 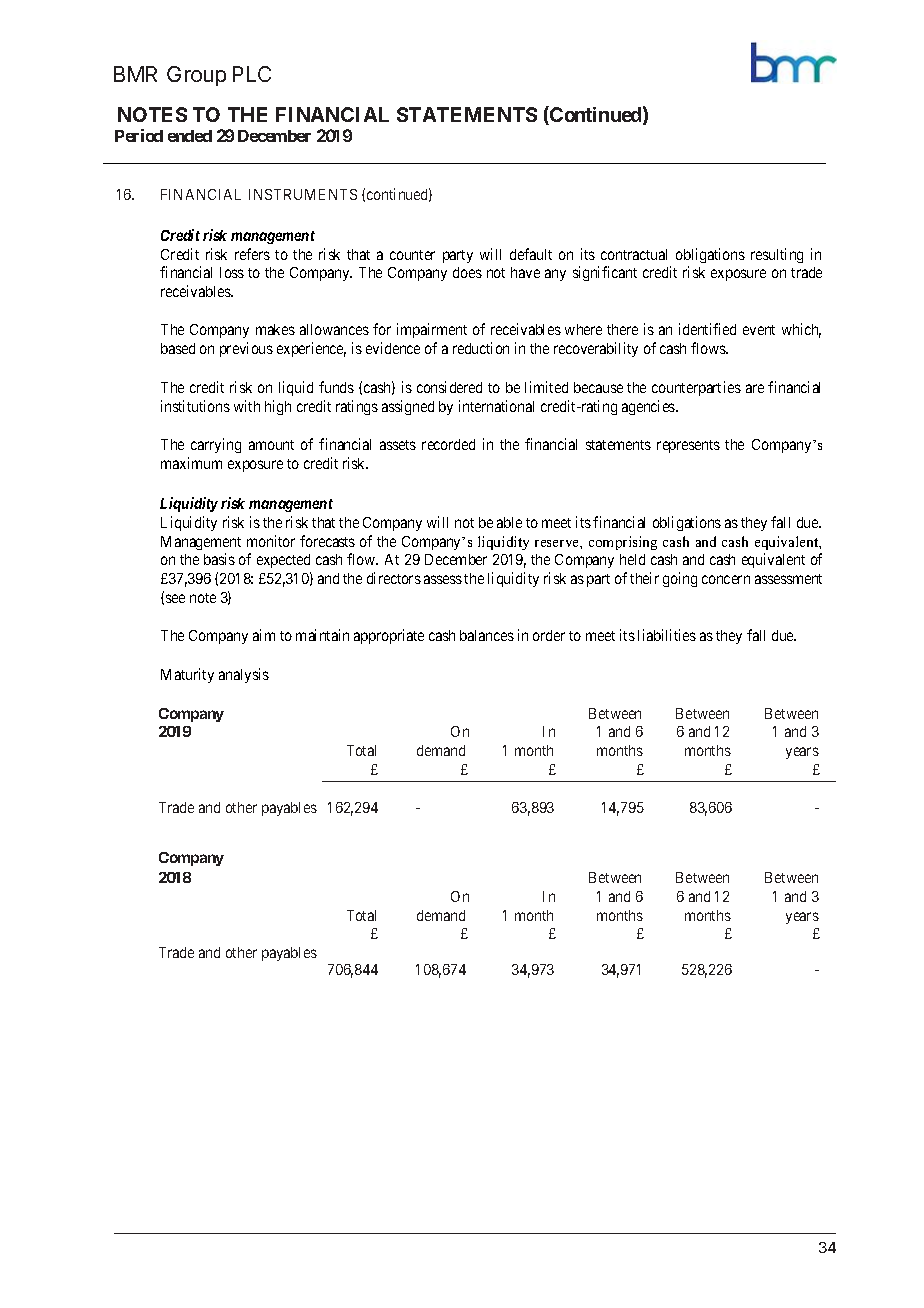 I want to click on resulting, so click(x=777, y=255).
